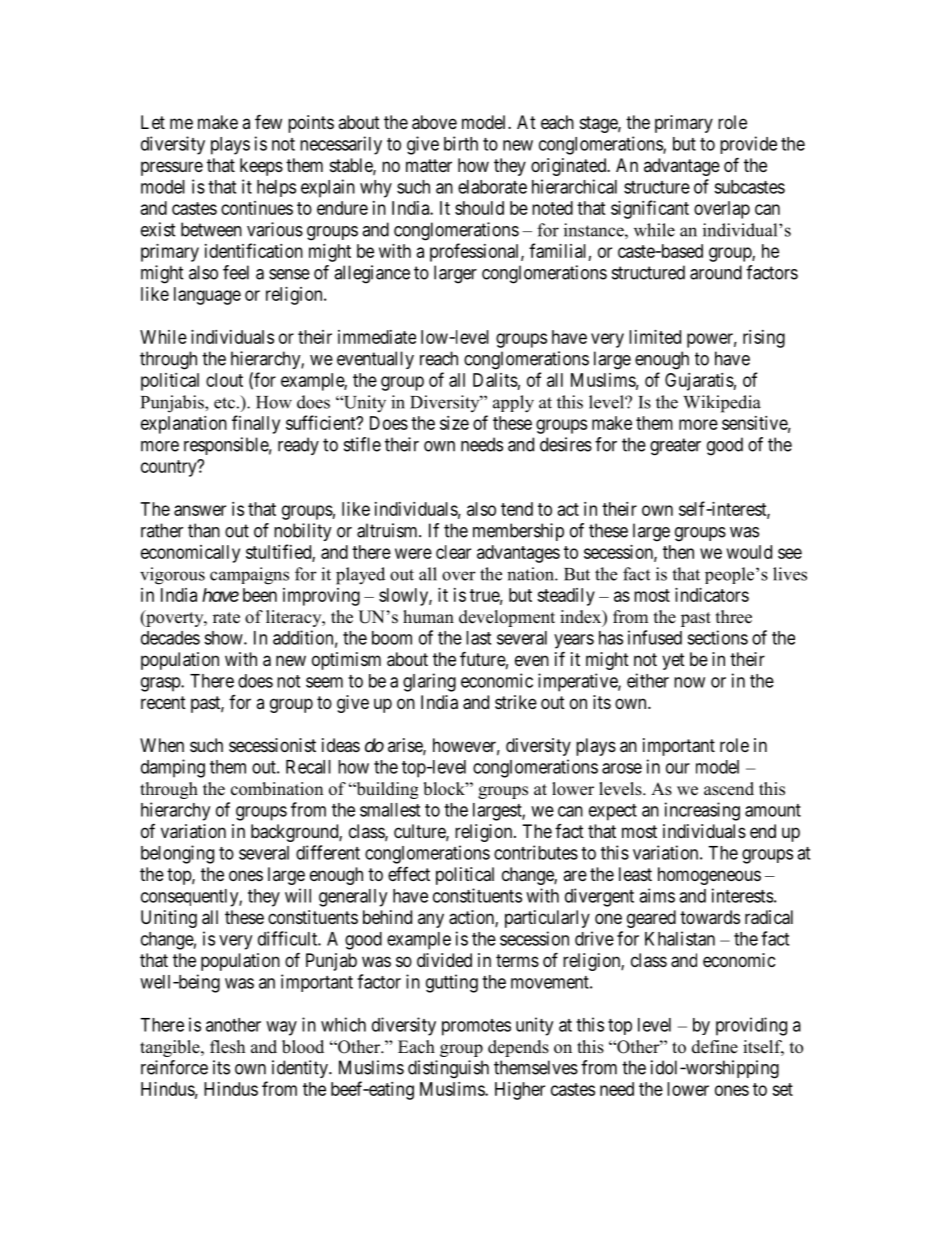 This document has width=952, height=1233. Describe the element at coordinates (260, 595) in the document. I see `been` at that location.
